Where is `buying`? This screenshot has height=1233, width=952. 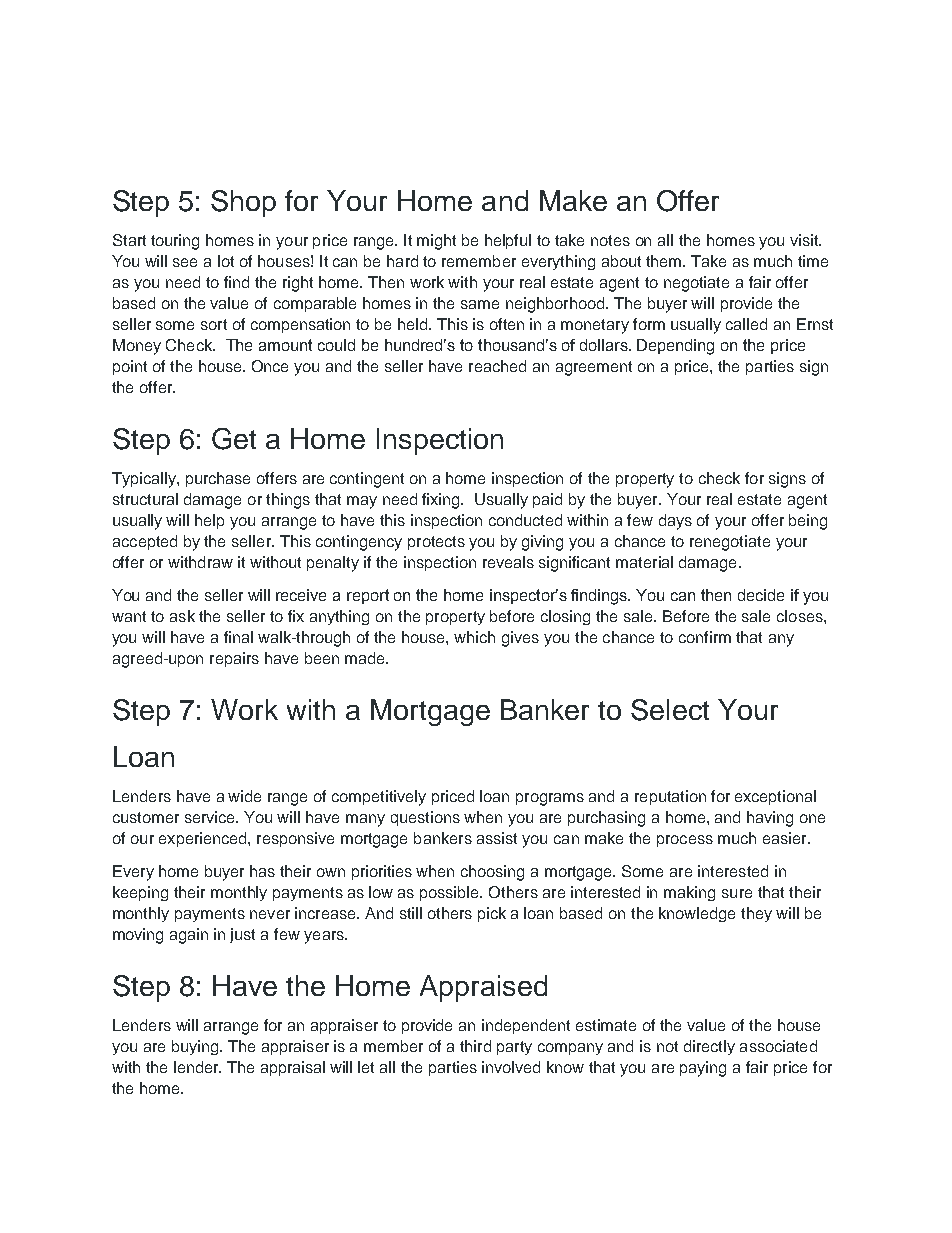
buying is located at coordinates (196, 1047).
